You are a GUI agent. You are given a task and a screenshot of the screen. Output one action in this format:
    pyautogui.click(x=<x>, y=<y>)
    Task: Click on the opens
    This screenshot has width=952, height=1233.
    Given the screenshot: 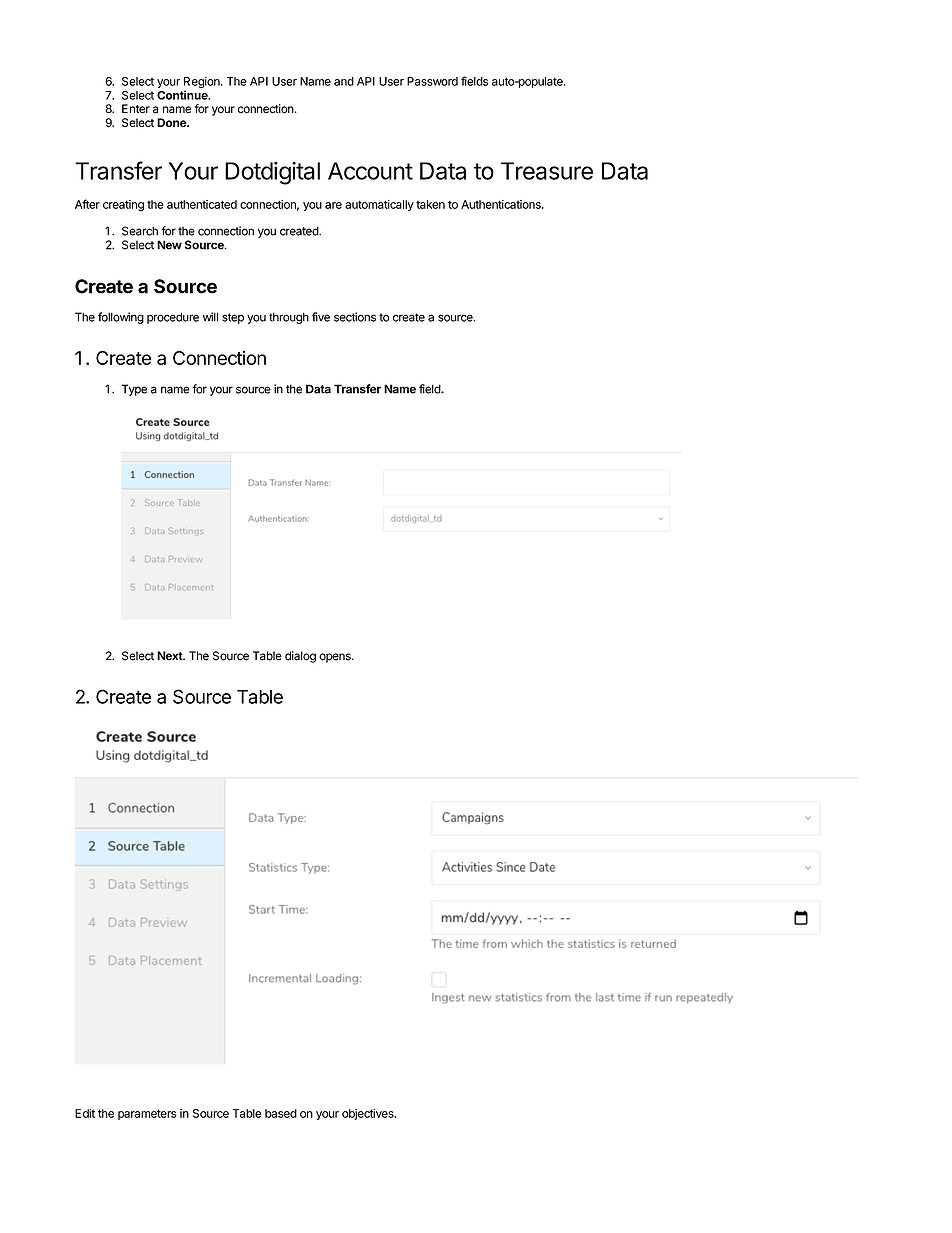 What is the action you would take?
    pyautogui.click(x=336, y=658)
